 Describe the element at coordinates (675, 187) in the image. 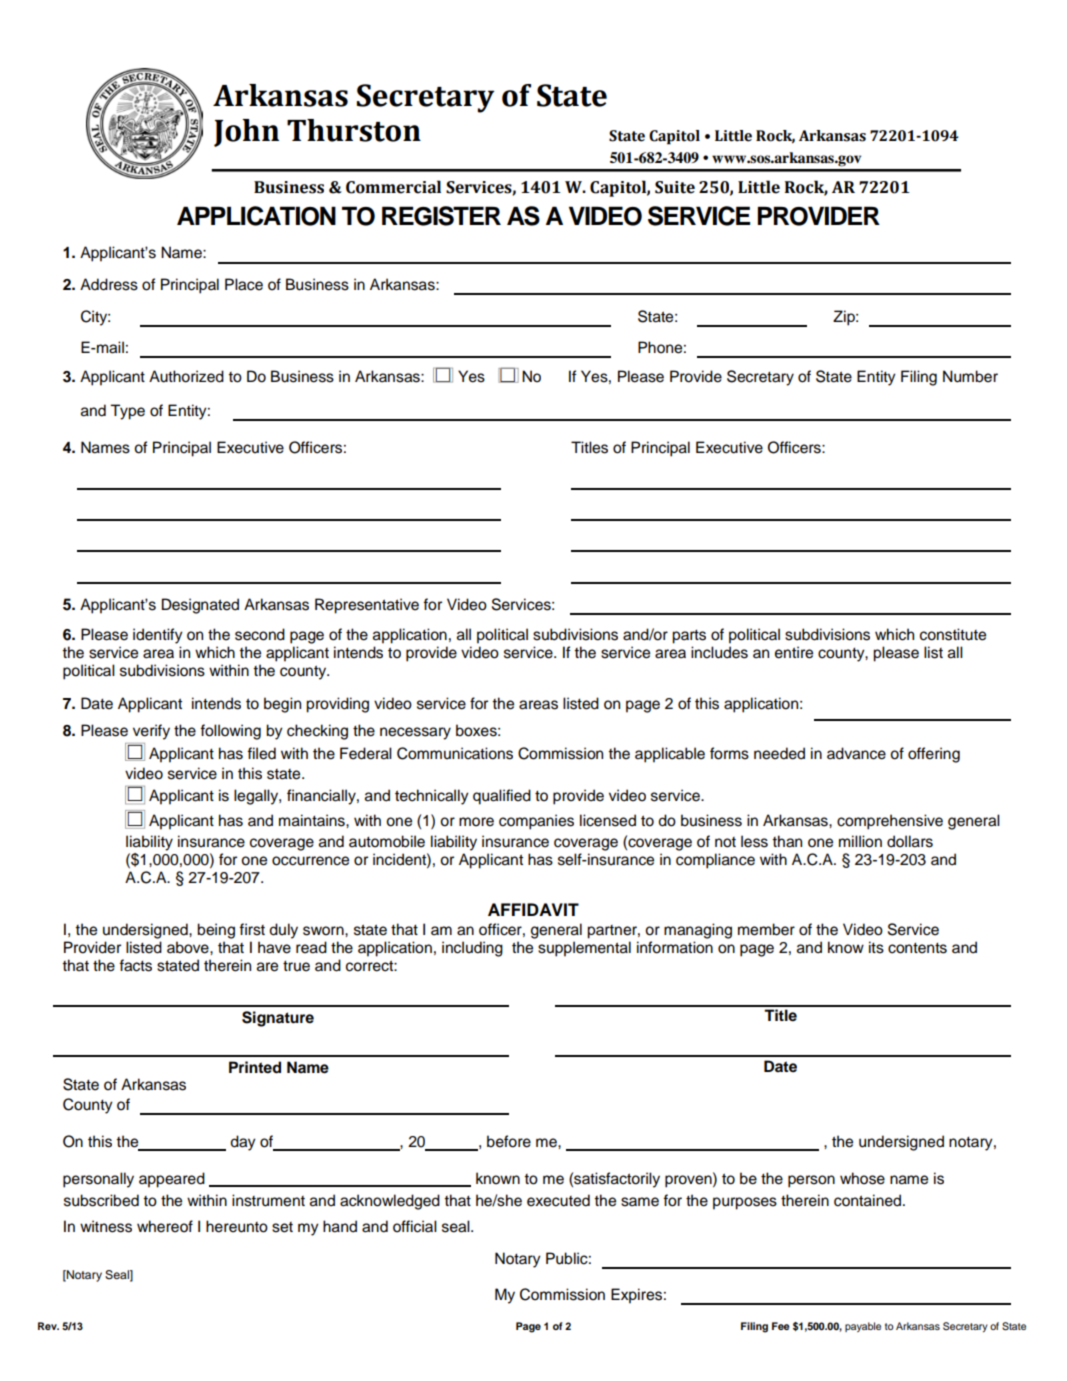

I see `Suite` at that location.
